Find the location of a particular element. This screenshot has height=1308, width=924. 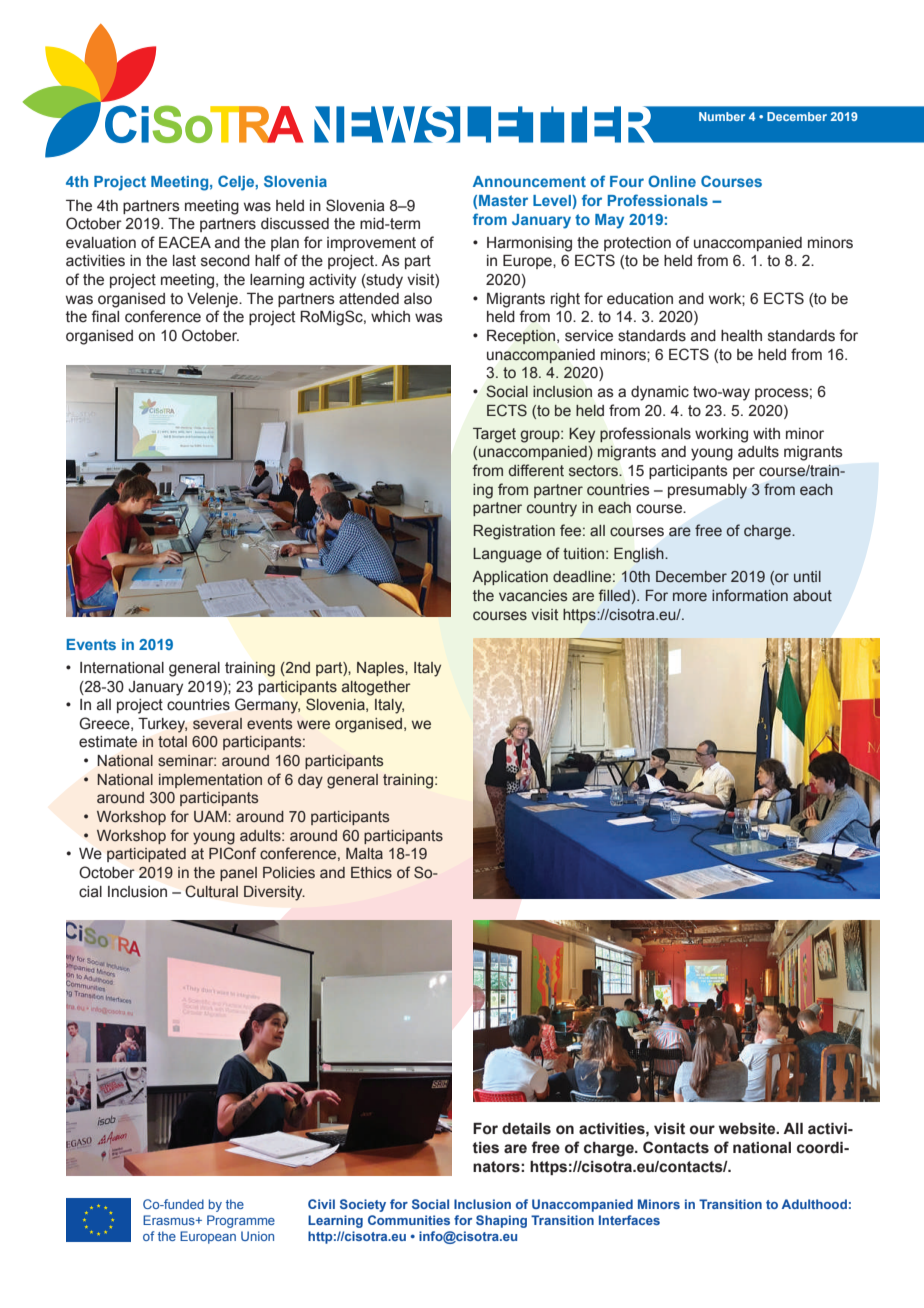

more is located at coordinates (690, 596).
